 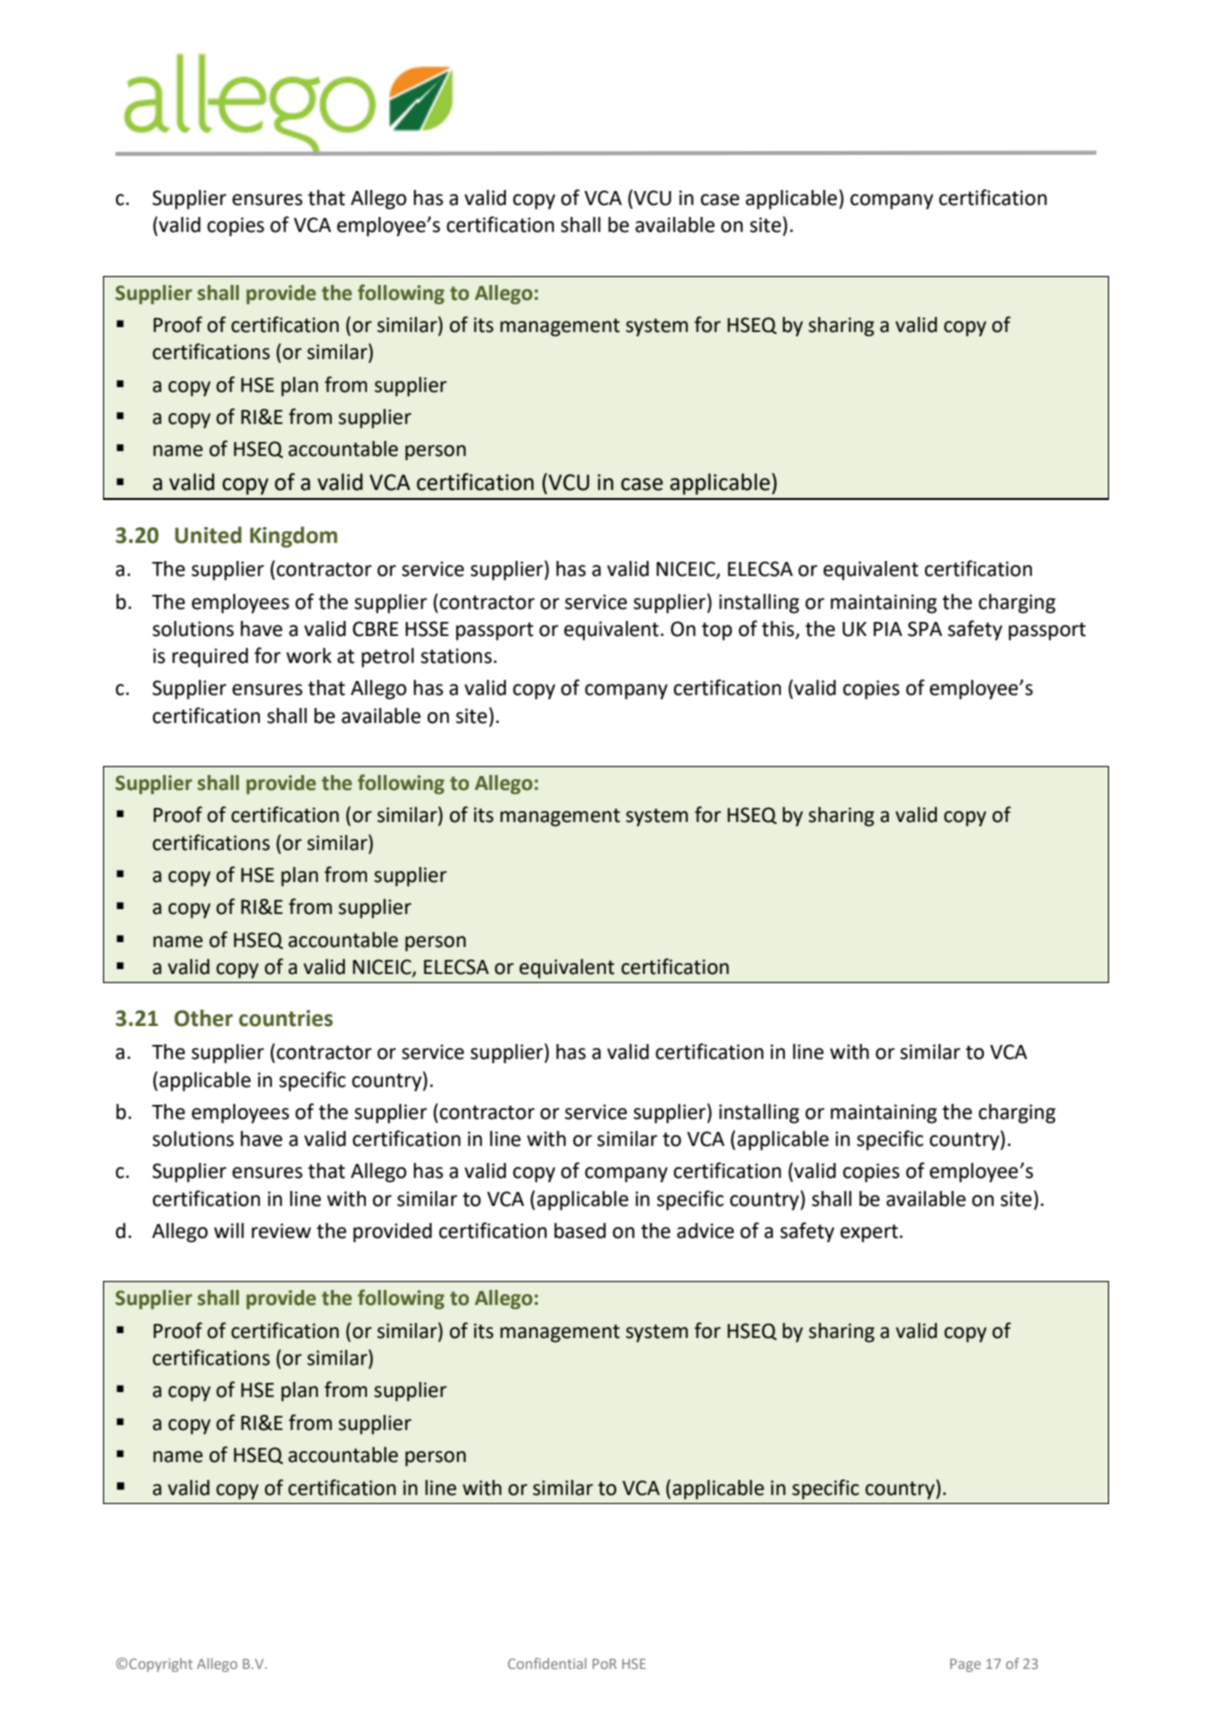 I want to click on United, so click(x=208, y=535).
